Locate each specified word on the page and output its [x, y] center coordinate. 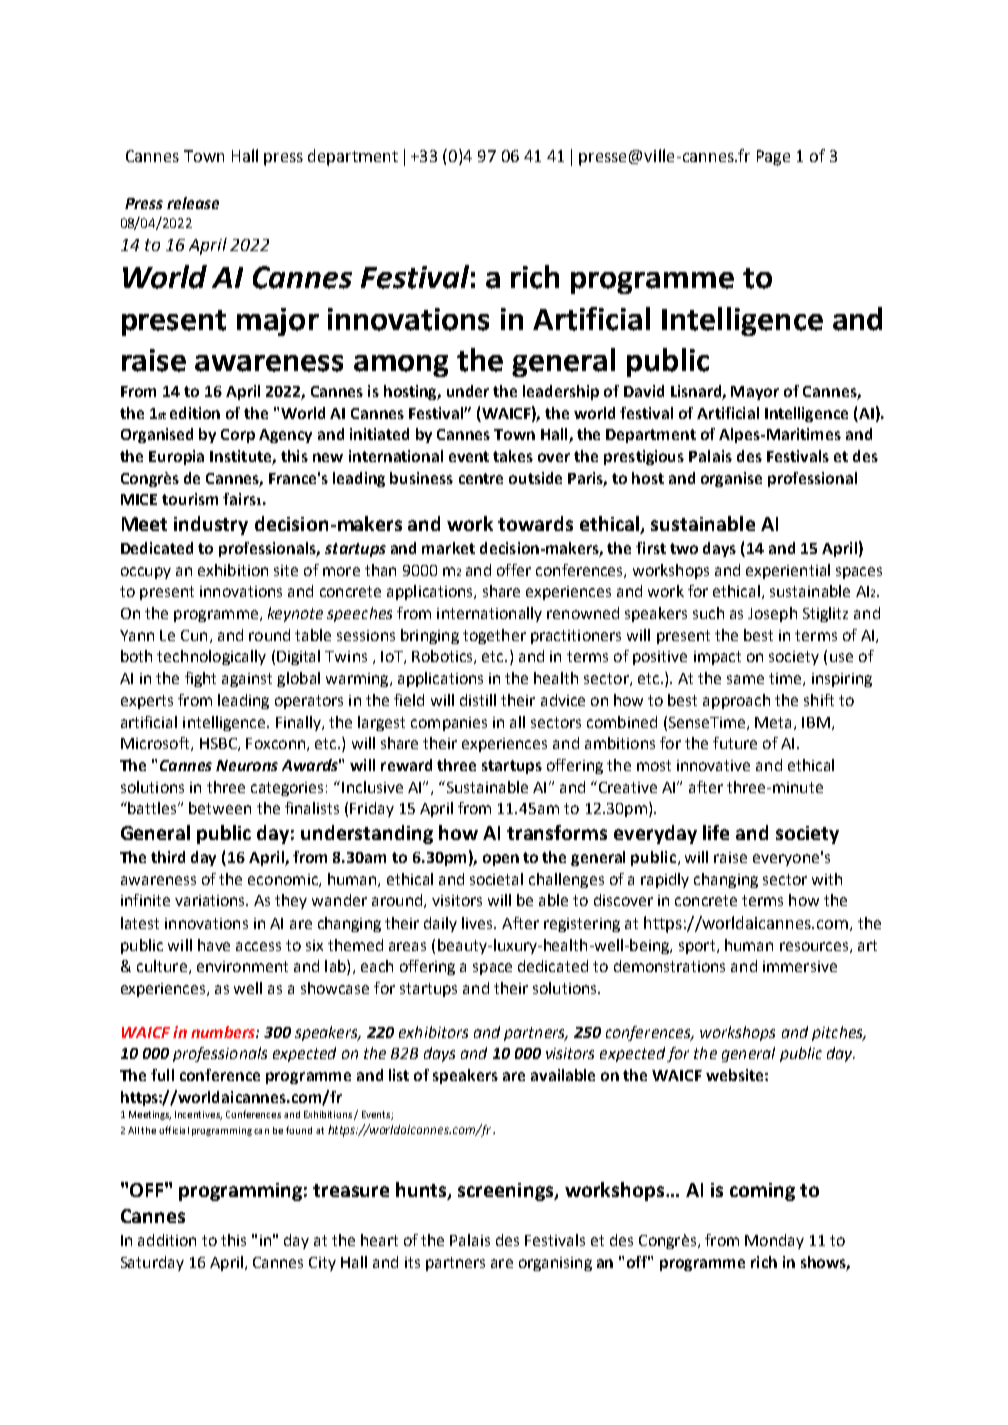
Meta [773, 722]
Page [773, 158]
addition [167, 1240]
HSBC [219, 744]
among [401, 366]
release [193, 203]
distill [478, 700]
